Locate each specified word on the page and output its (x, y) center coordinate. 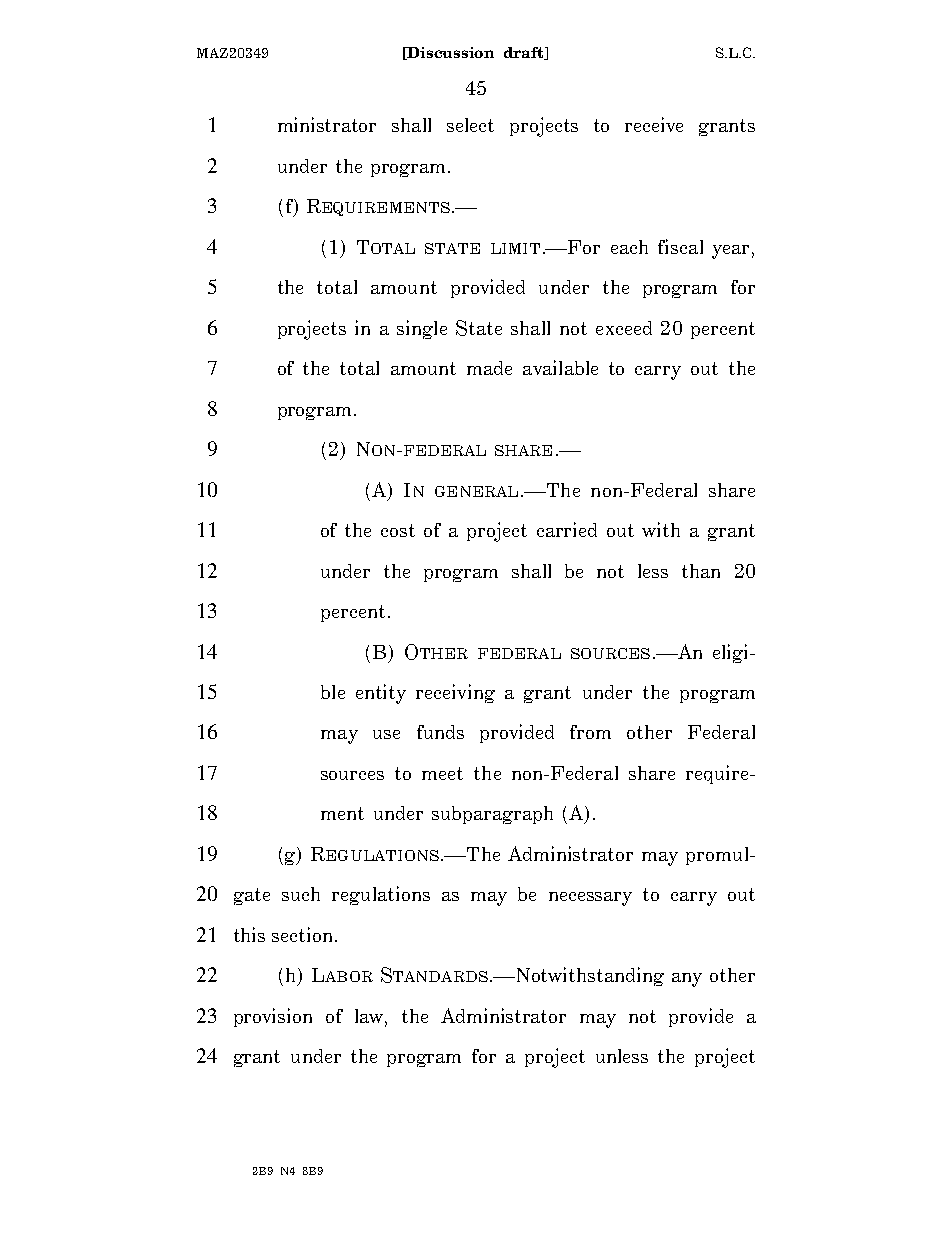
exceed (624, 328)
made (489, 368)
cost (398, 530)
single (422, 329)
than (701, 571)
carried (567, 529)
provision (273, 1017)
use (386, 734)
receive (654, 124)
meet (442, 773)
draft (525, 53)
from (590, 732)
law (371, 1017)
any (687, 980)
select (470, 125)
